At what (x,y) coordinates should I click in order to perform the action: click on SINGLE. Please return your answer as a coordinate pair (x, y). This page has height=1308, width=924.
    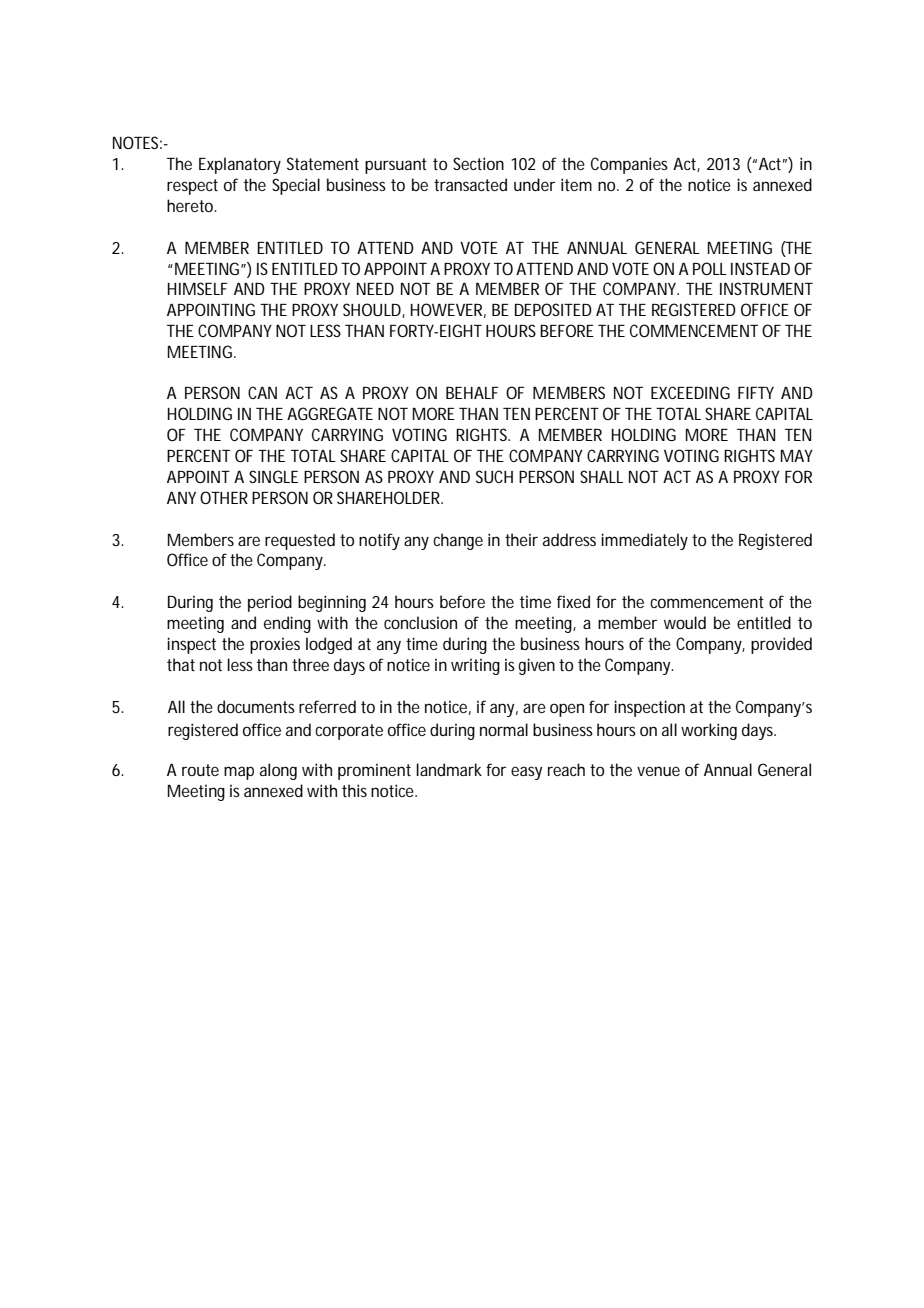
    Looking at the image, I should click on (273, 476).
